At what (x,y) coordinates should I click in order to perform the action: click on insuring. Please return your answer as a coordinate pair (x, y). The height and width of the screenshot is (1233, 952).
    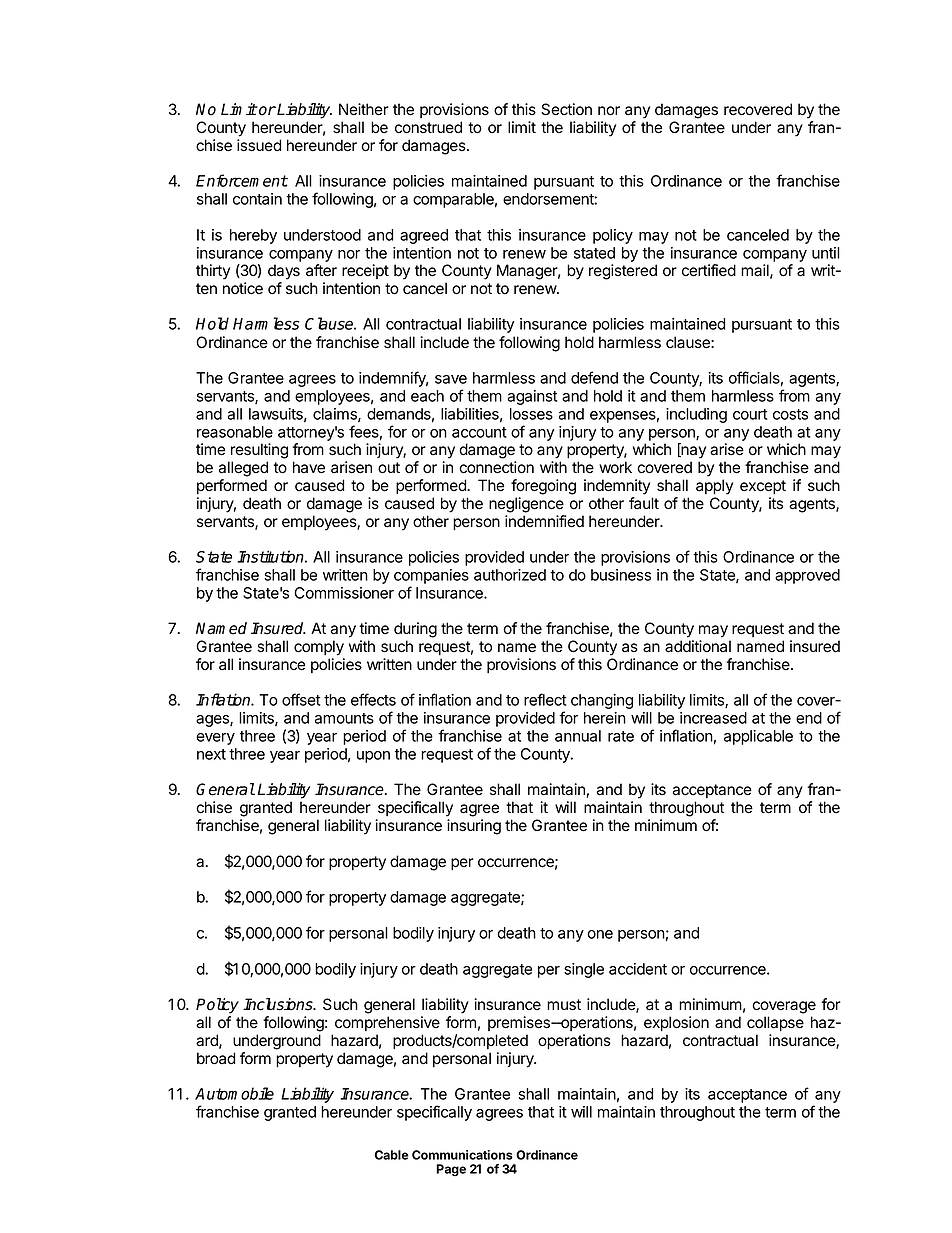
    Looking at the image, I should click on (474, 827).
